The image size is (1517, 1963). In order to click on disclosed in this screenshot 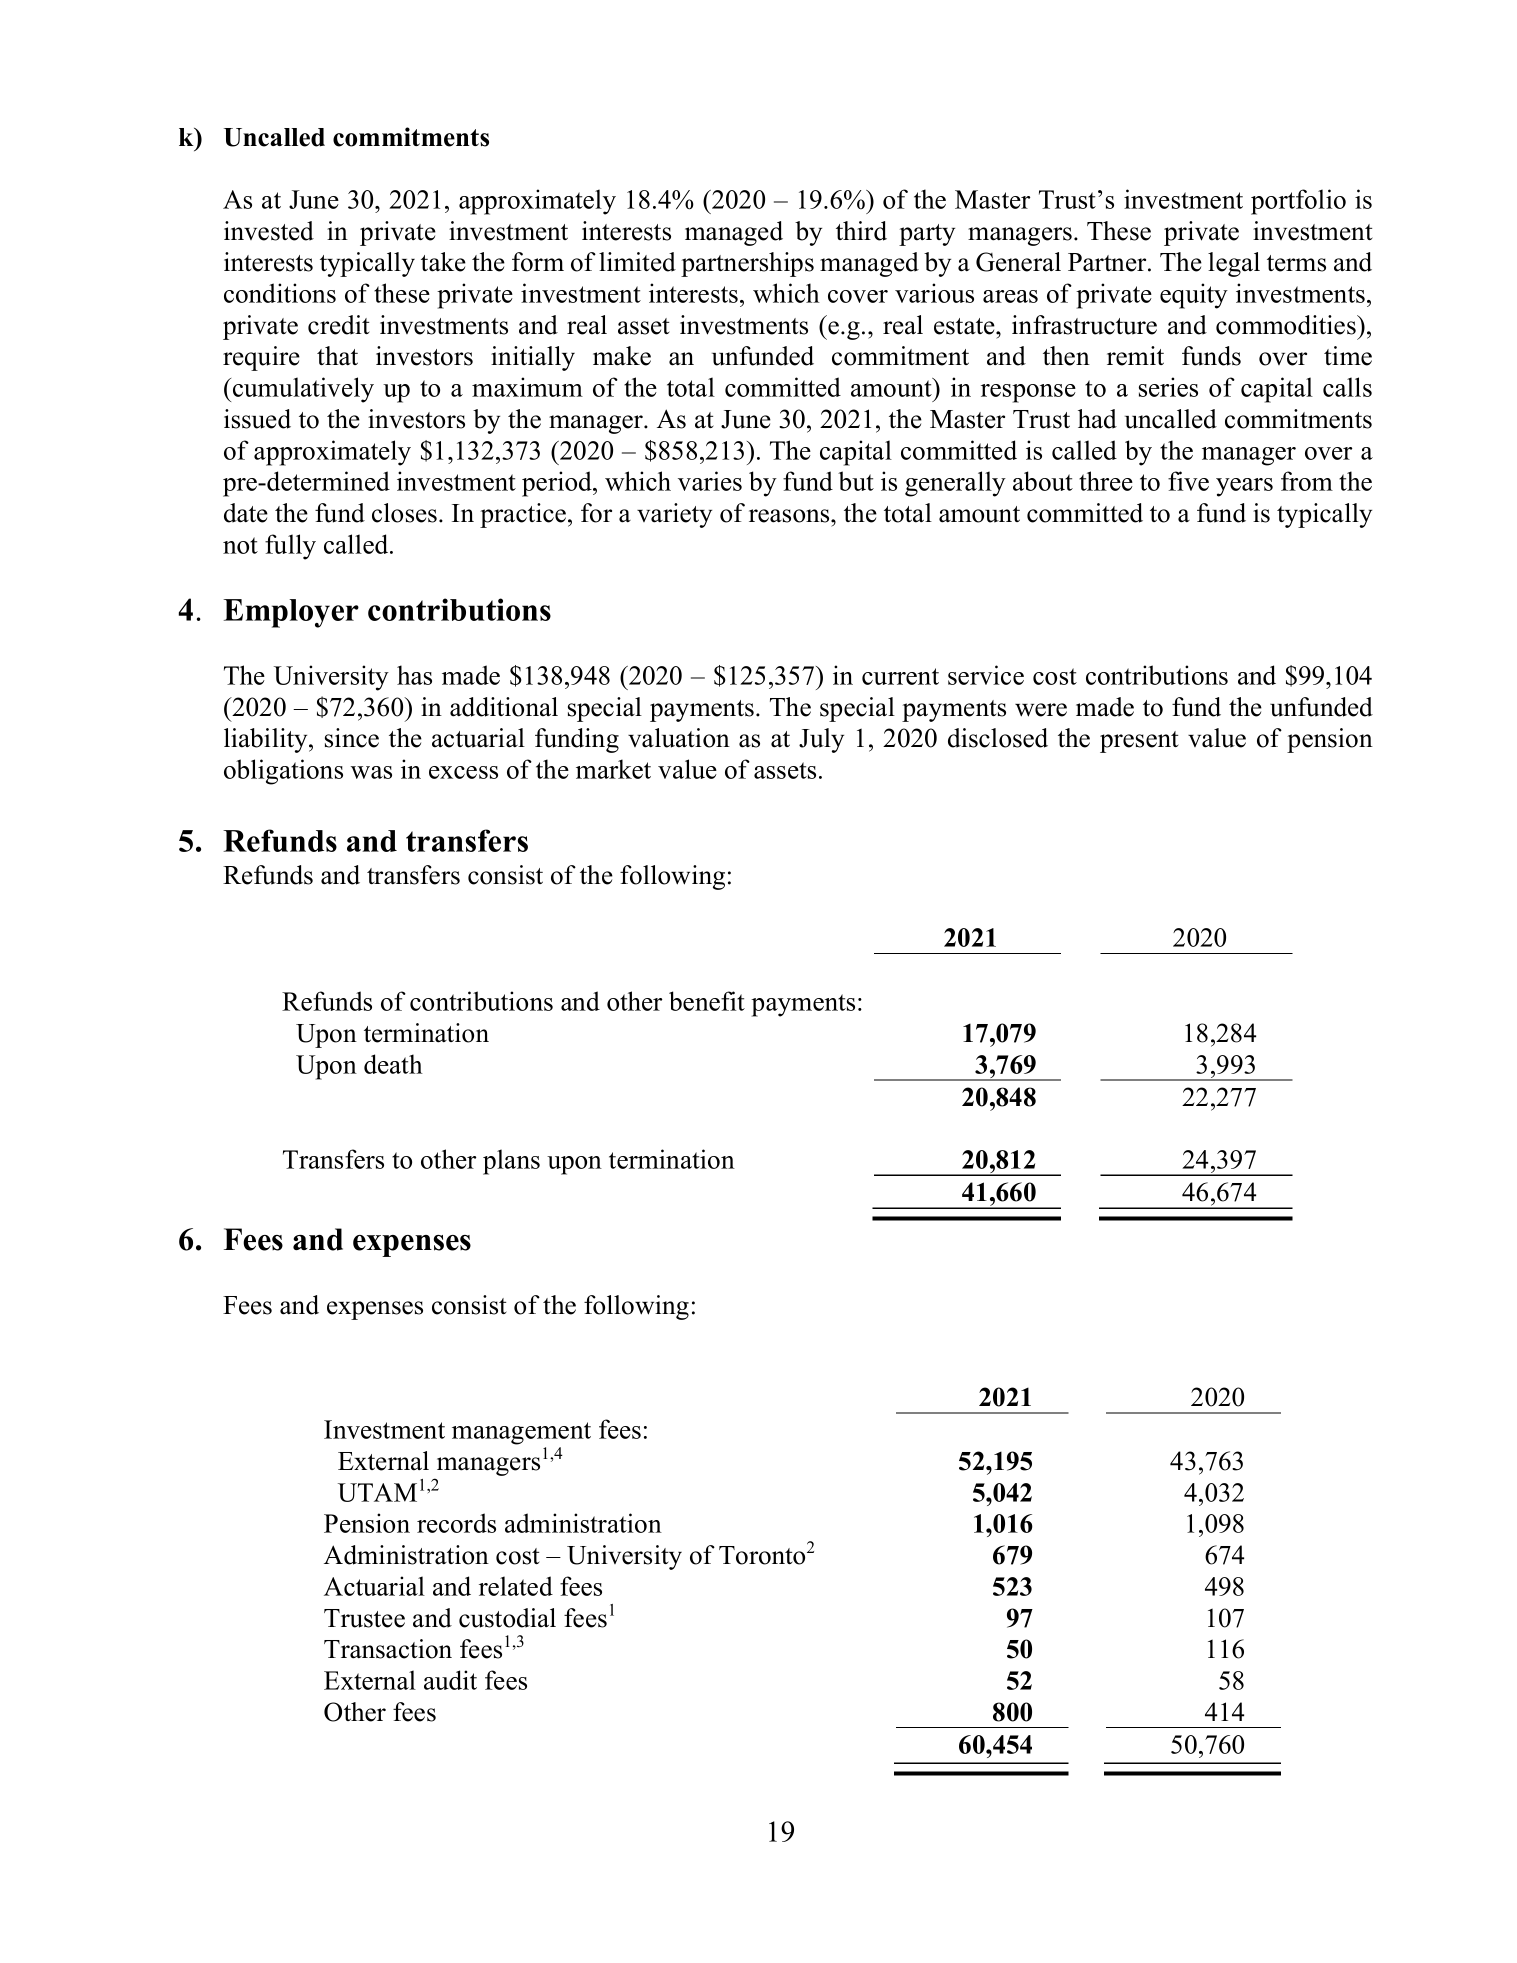, I will do `click(998, 738)`.
